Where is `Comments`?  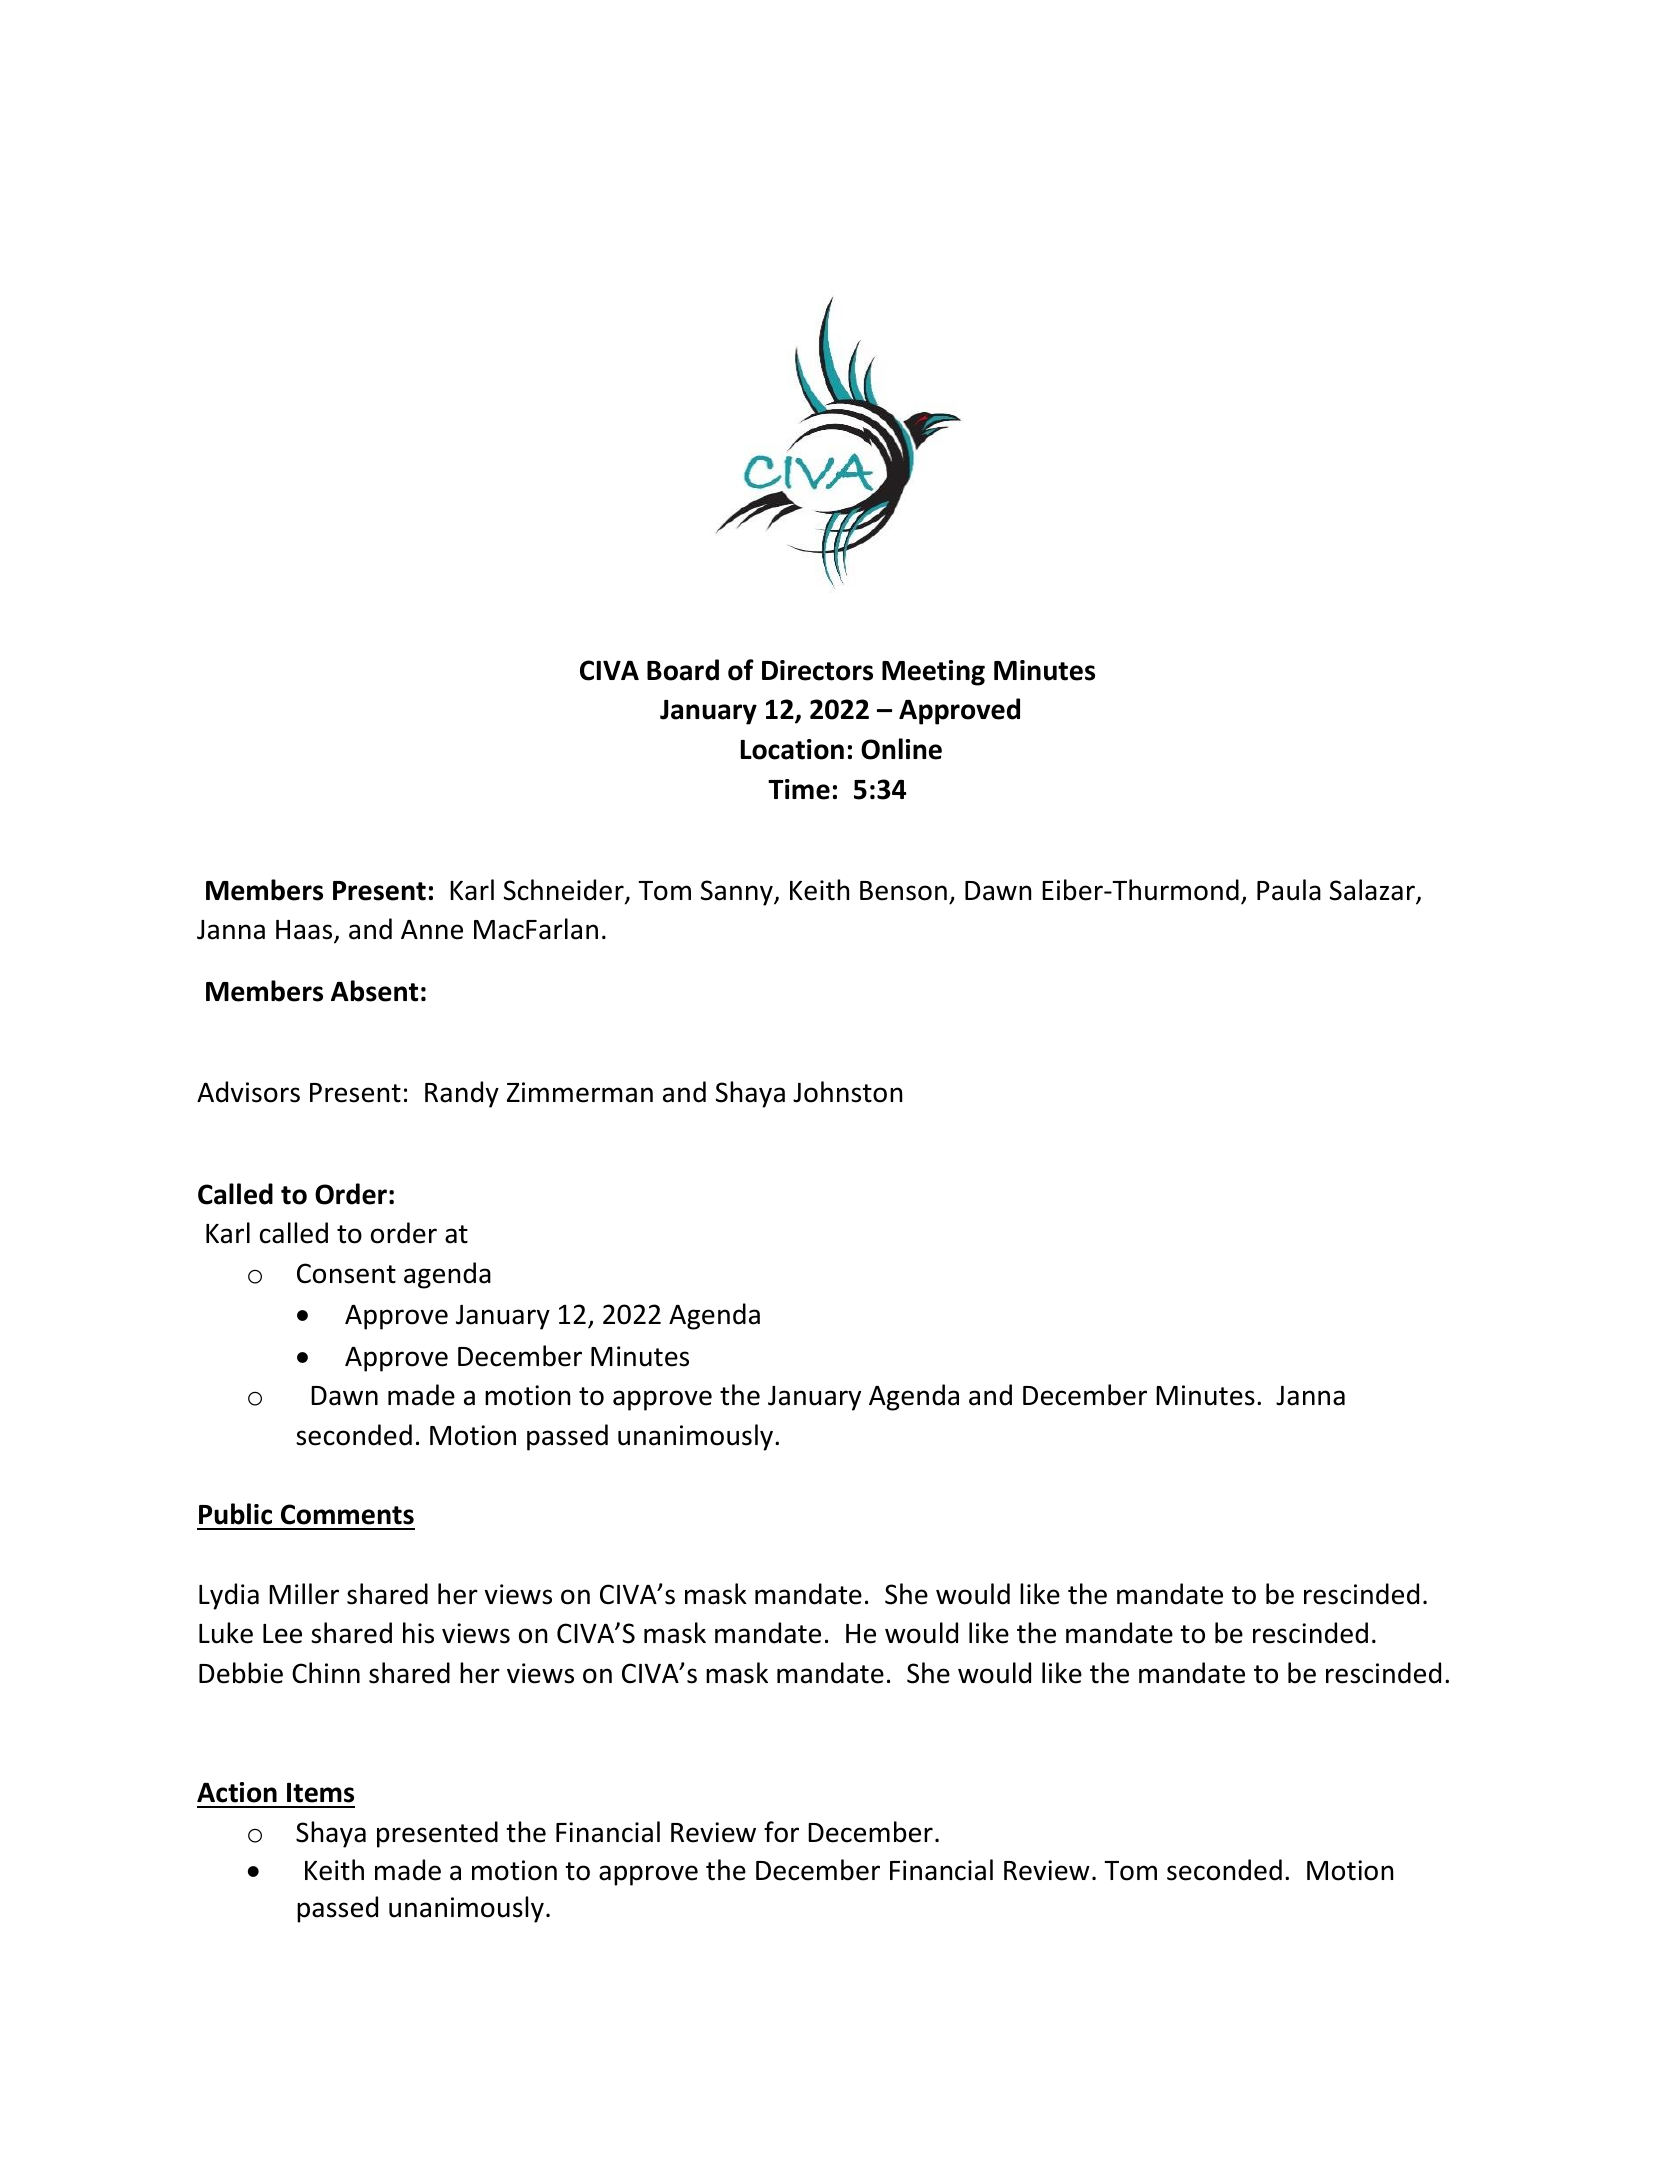 Comments is located at coordinates (347, 1514).
